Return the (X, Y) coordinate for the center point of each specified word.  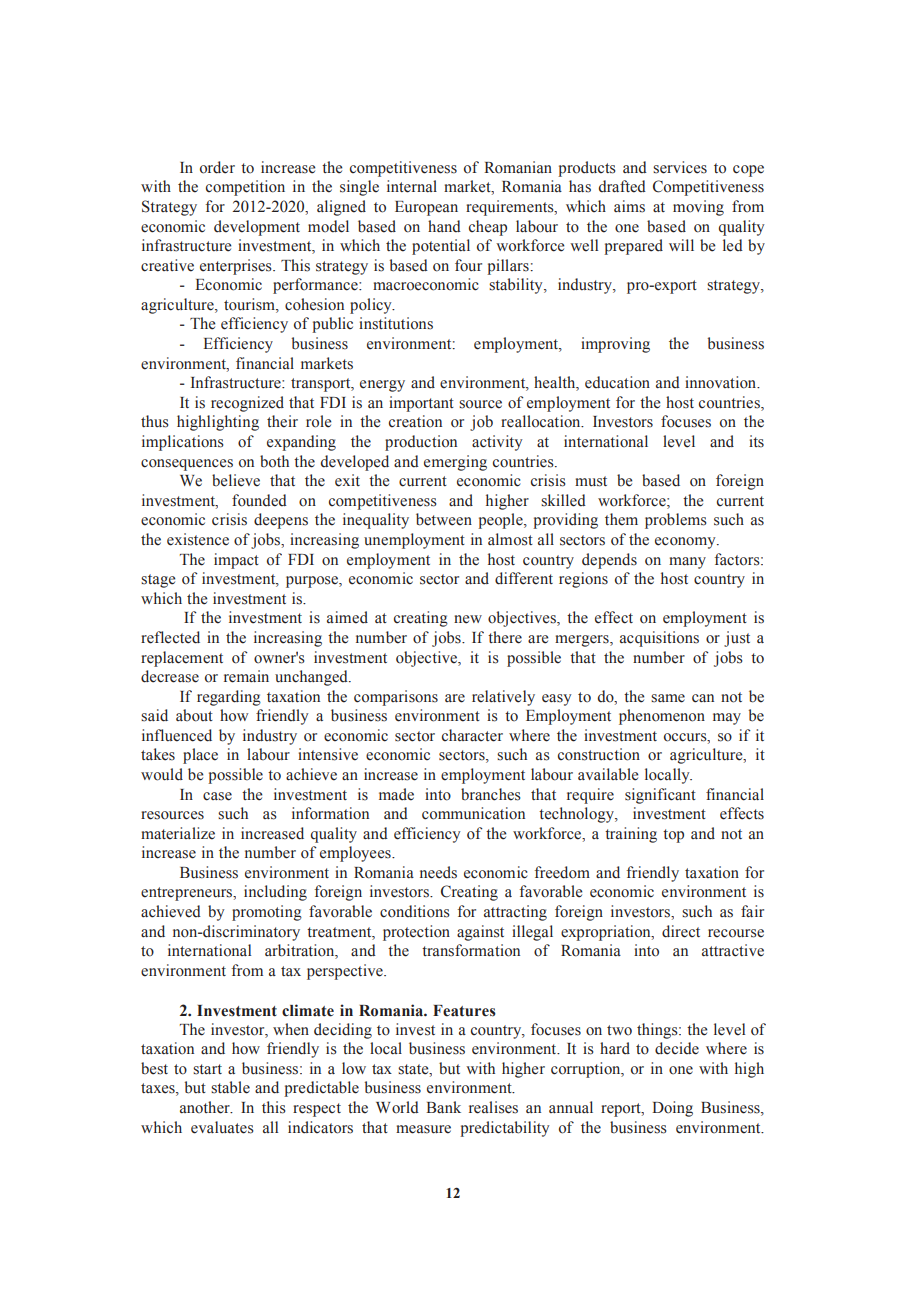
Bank (443, 1107)
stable (230, 1087)
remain (246, 676)
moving (698, 208)
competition (245, 188)
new (468, 619)
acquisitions (659, 639)
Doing (672, 1109)
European (426, 208)
